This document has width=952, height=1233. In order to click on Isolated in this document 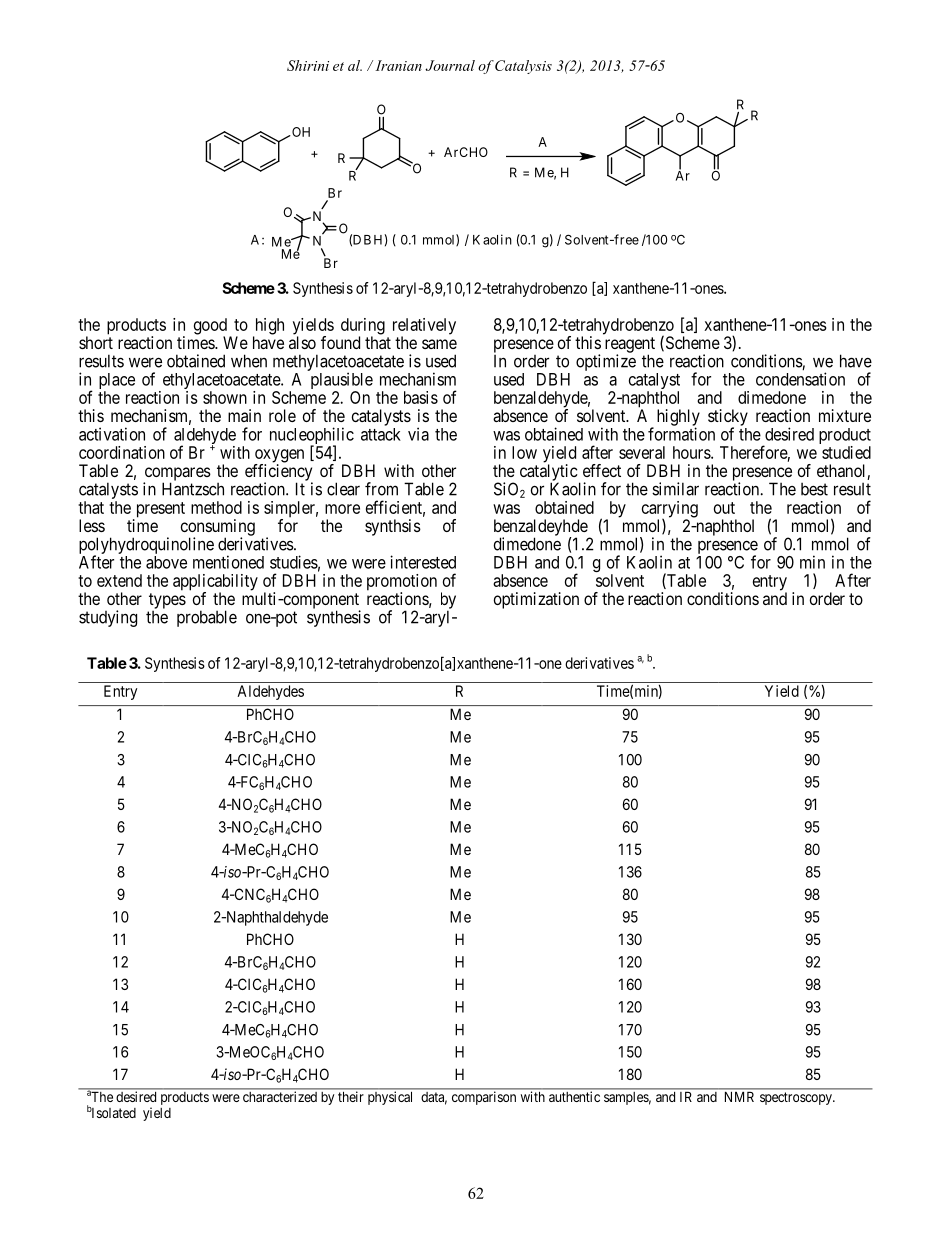, I will do `click(112, 1112)`.
